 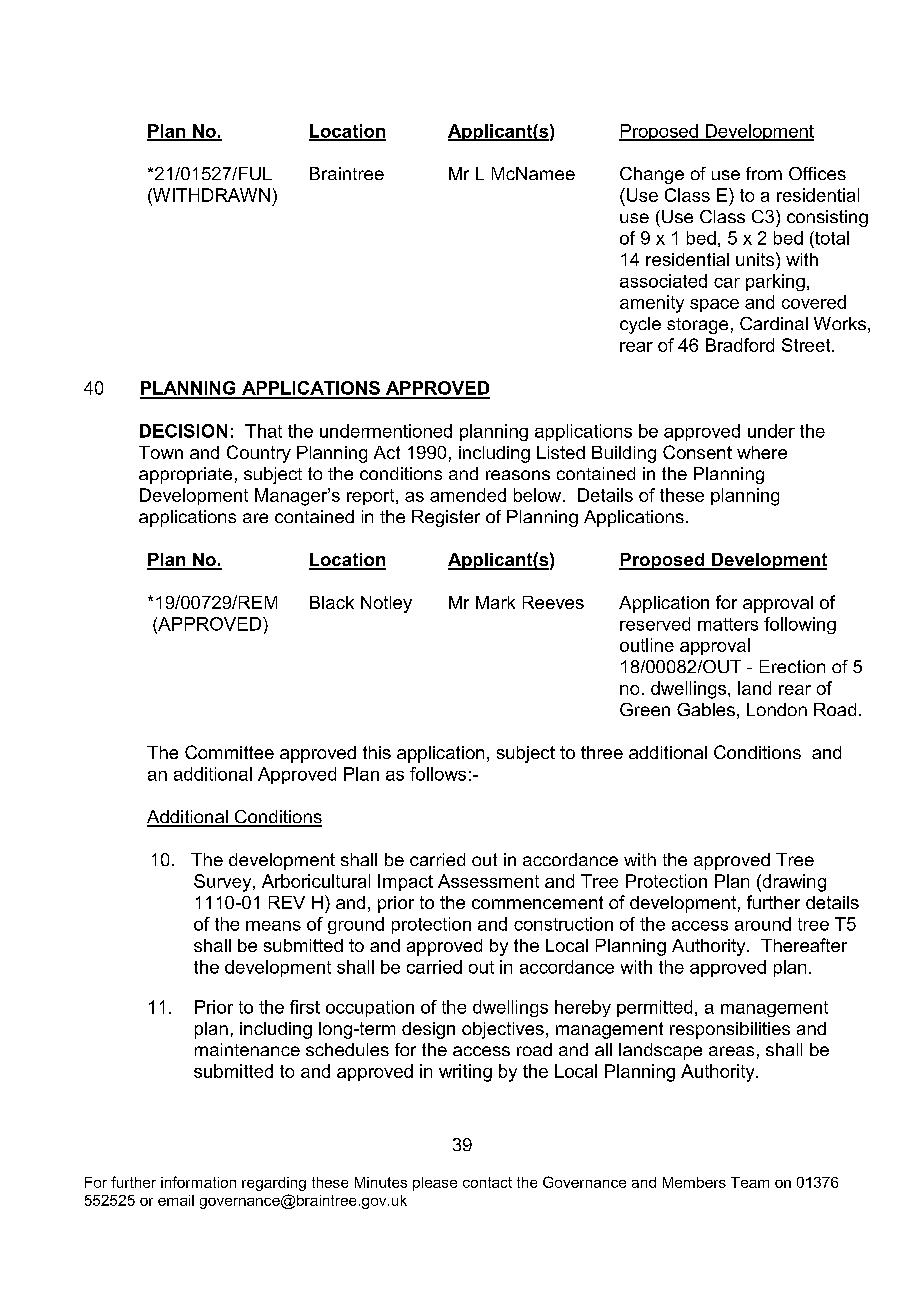 I want to click on DECISION, so click(x=183, y=431).
